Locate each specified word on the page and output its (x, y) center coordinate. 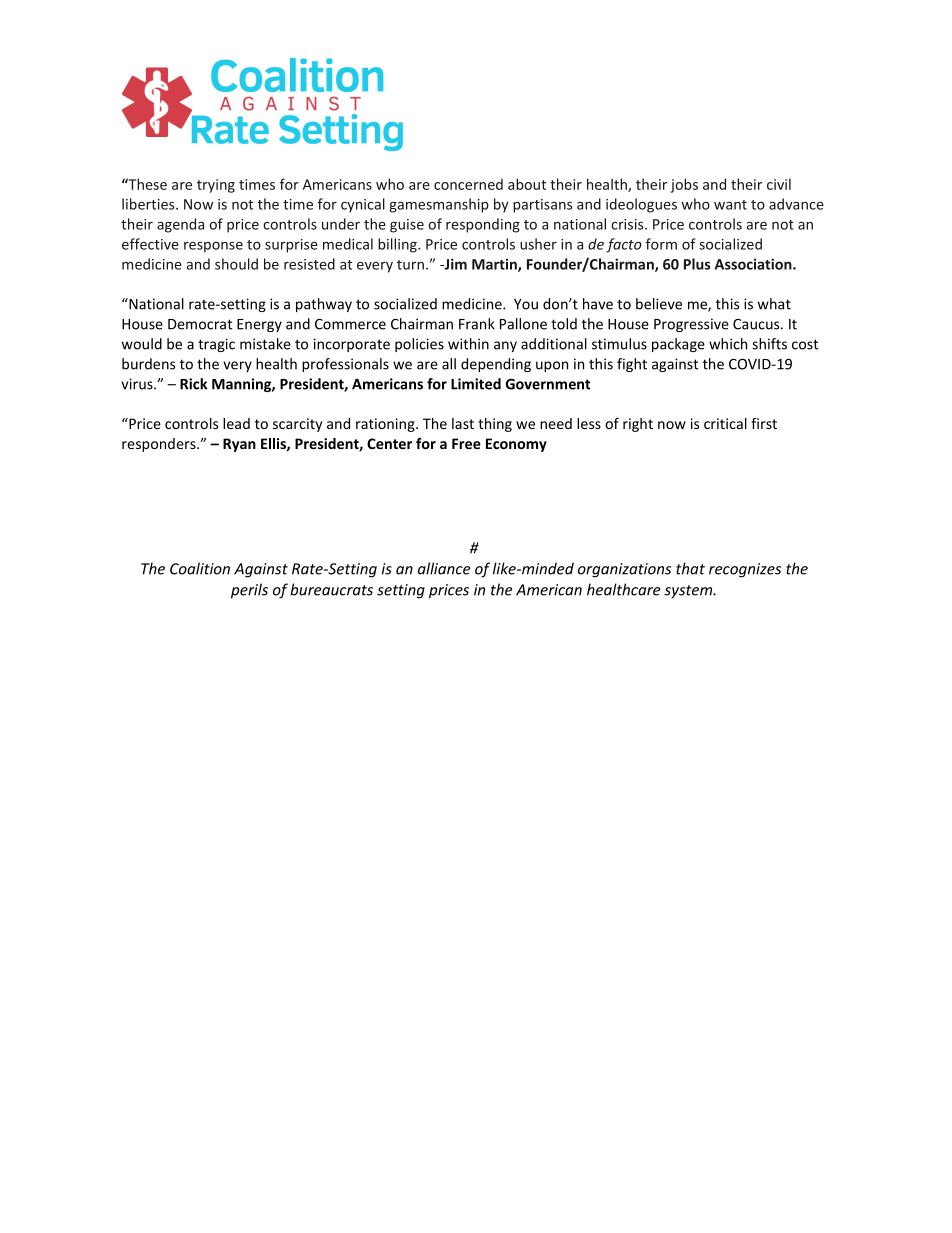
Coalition (200, 568)
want (730, 205)
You (526, 304)
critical (725, 423)
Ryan (239, 445)
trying (216, 186)
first (764, 423)
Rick (193, 384)
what (774, 304)
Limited (476, 384)
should (236, 264)
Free (466, 443)
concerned (468, 184)
